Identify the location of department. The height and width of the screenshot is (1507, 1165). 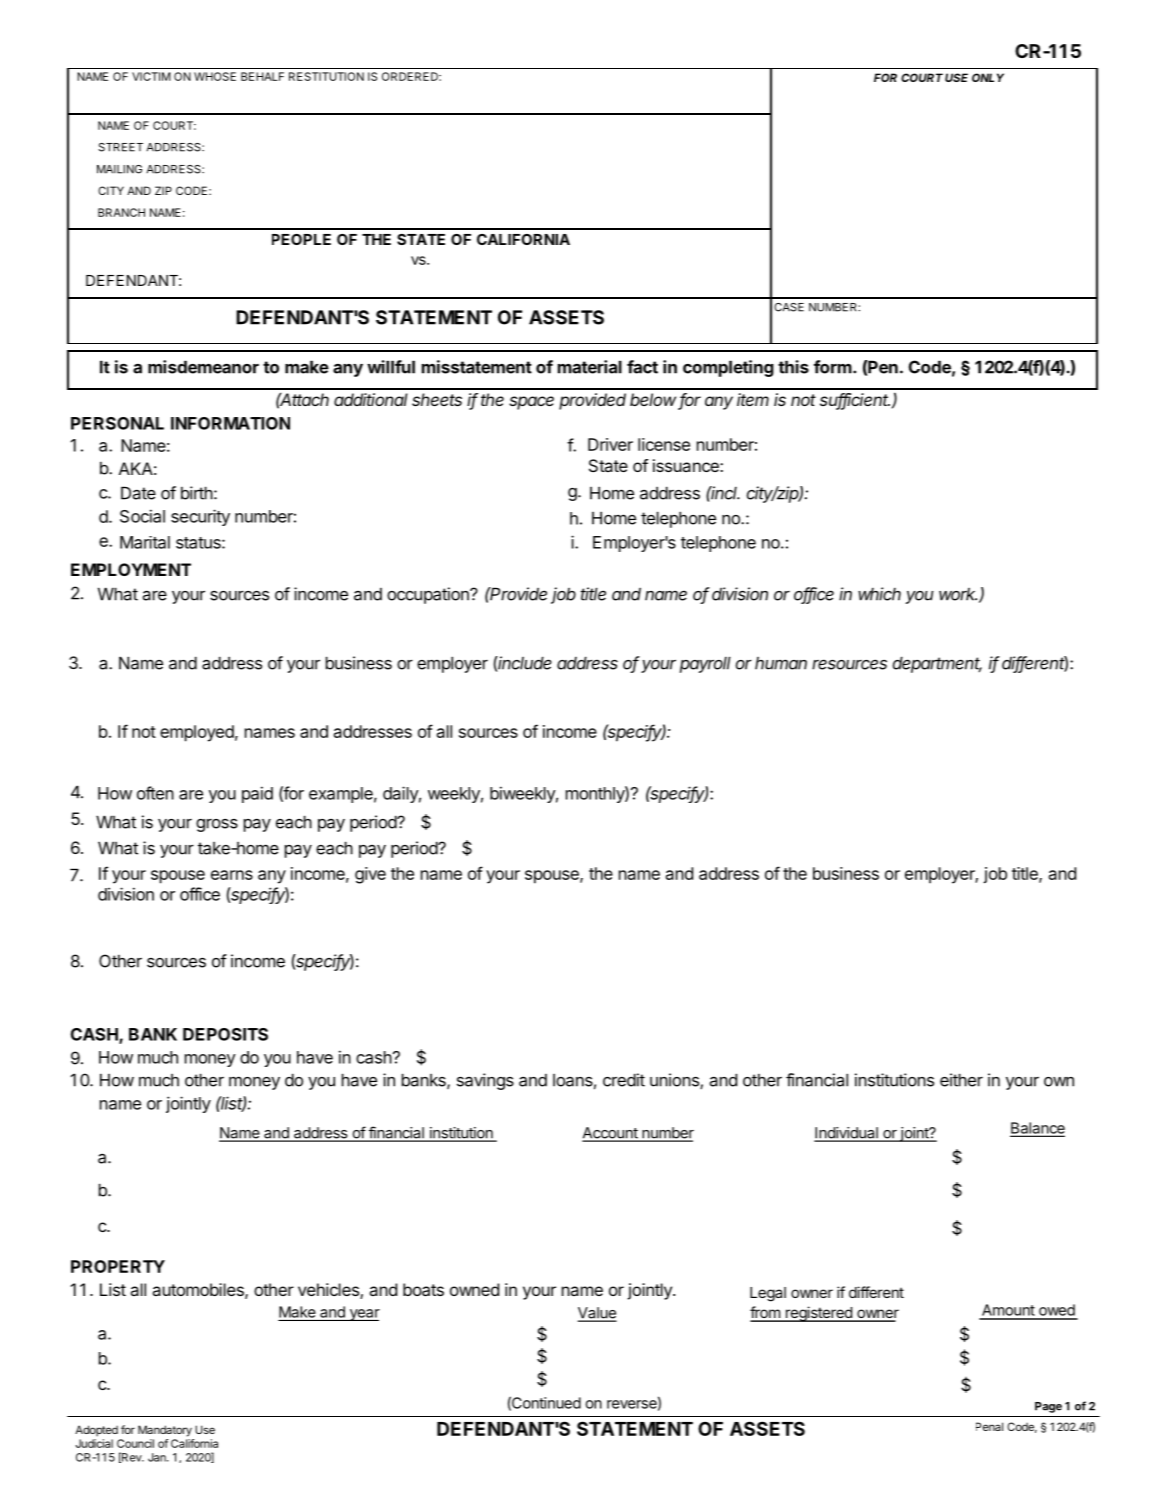
(937, 664).
